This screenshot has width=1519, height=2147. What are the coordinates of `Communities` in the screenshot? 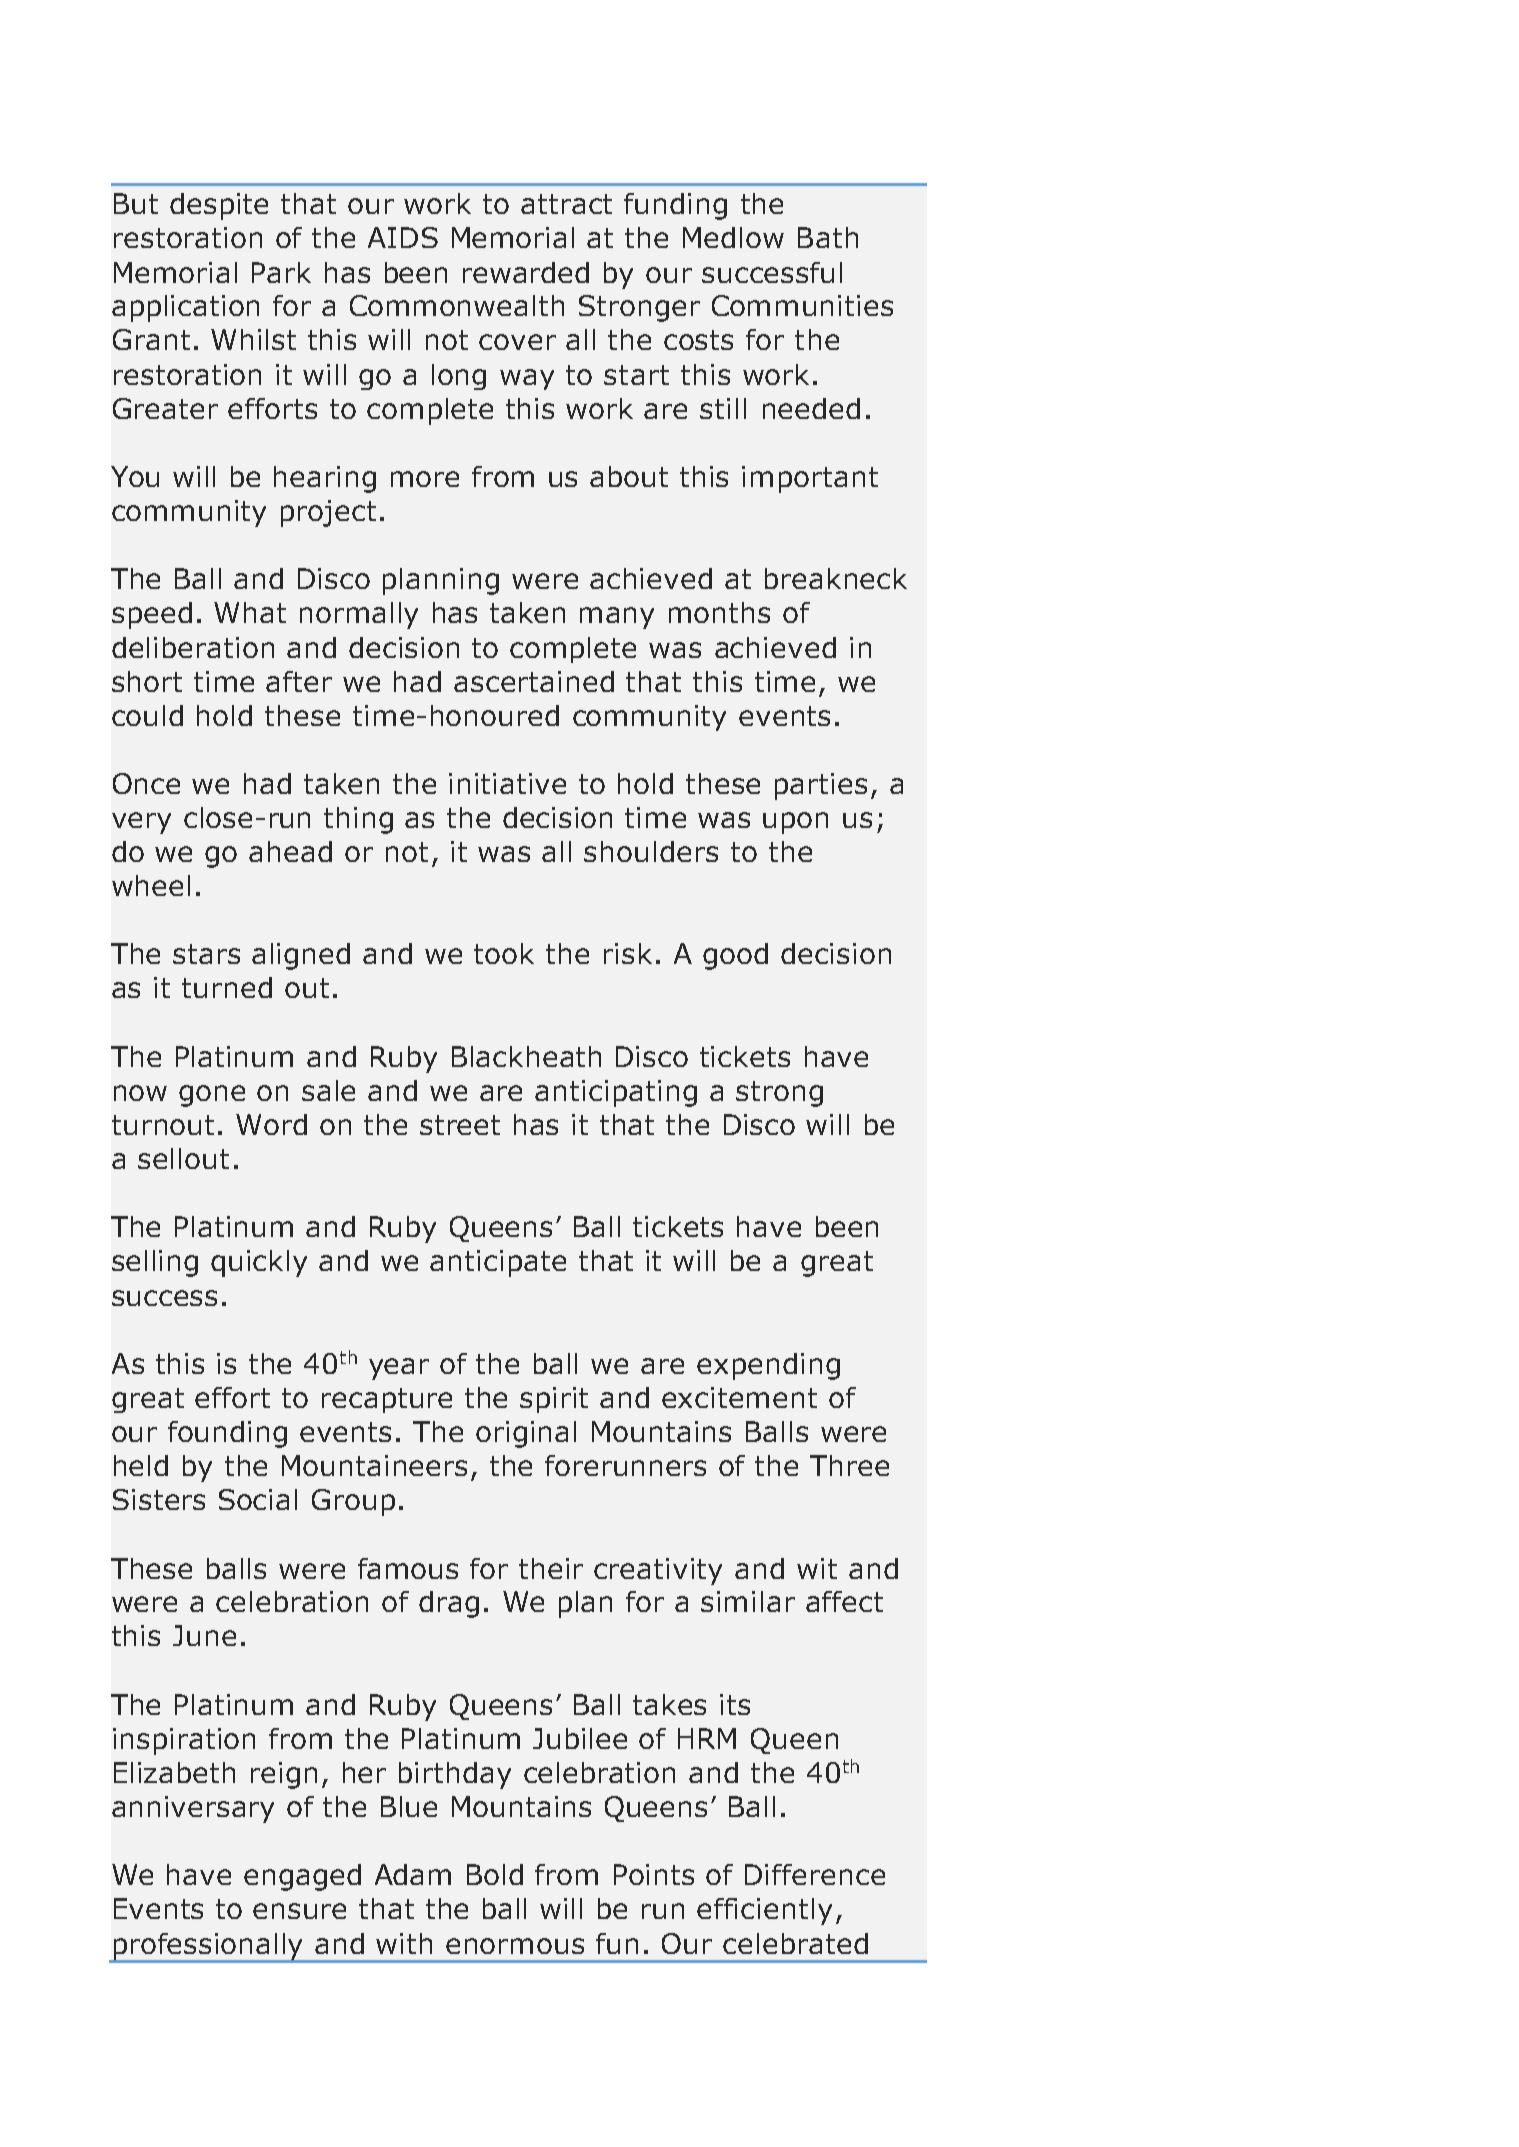 It's located at (802, 305).
